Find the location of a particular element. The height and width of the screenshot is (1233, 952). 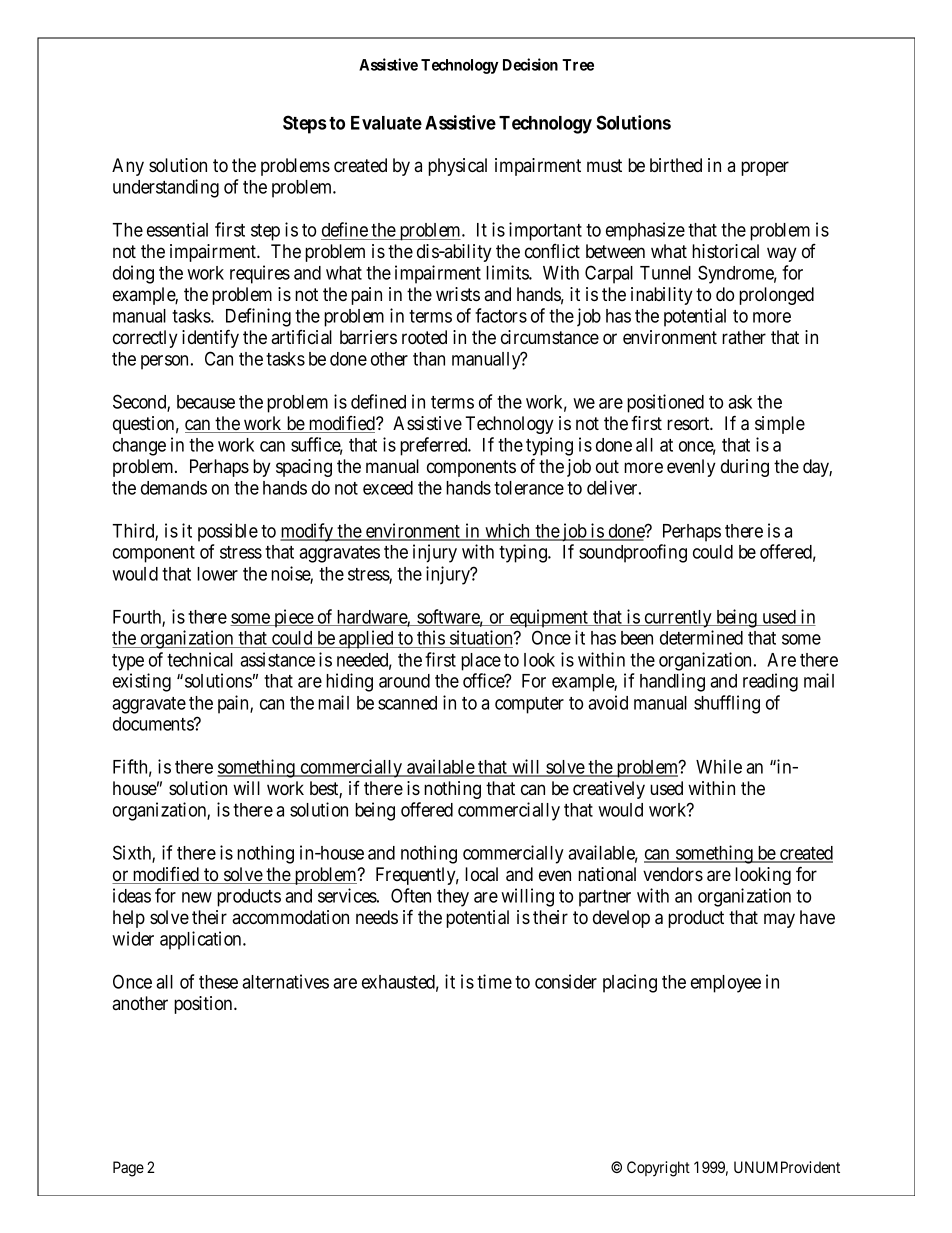

determined is located at coordinates (701, 637).
